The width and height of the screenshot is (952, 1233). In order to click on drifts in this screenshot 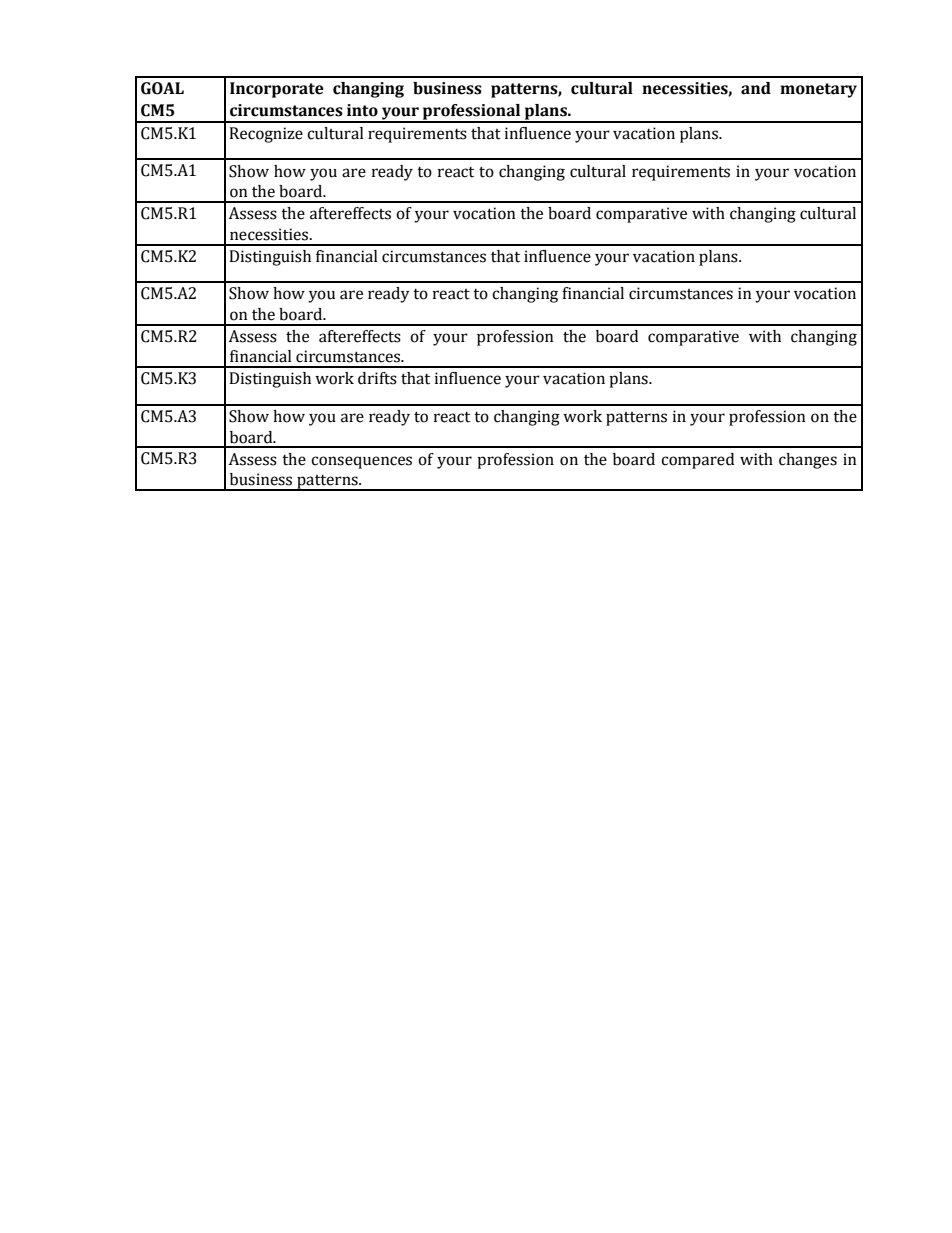, I will do `click(377, 378)`.
